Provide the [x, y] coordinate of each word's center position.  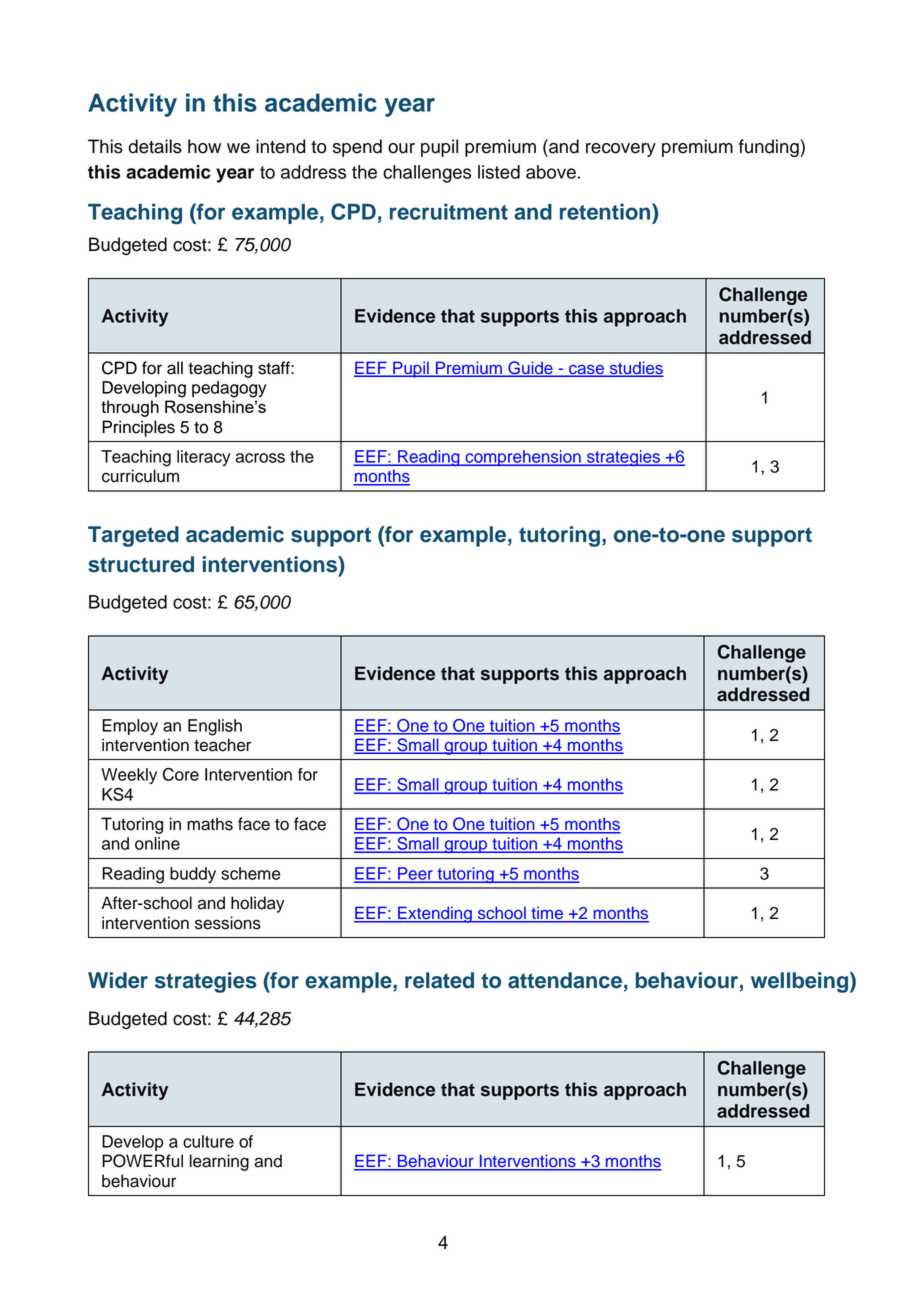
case [587, 371]
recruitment [449, 211]
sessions [228, 923]
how [204, 146]
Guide [530, 369]
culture [208, 1141]
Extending [435, 914]
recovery [621, 150]
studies [635, 369]
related [439, 980]
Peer [415, 874]
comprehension [523, 458]
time [547, 914]
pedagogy [229, 389]
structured [141, 564]
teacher [222, 745]
